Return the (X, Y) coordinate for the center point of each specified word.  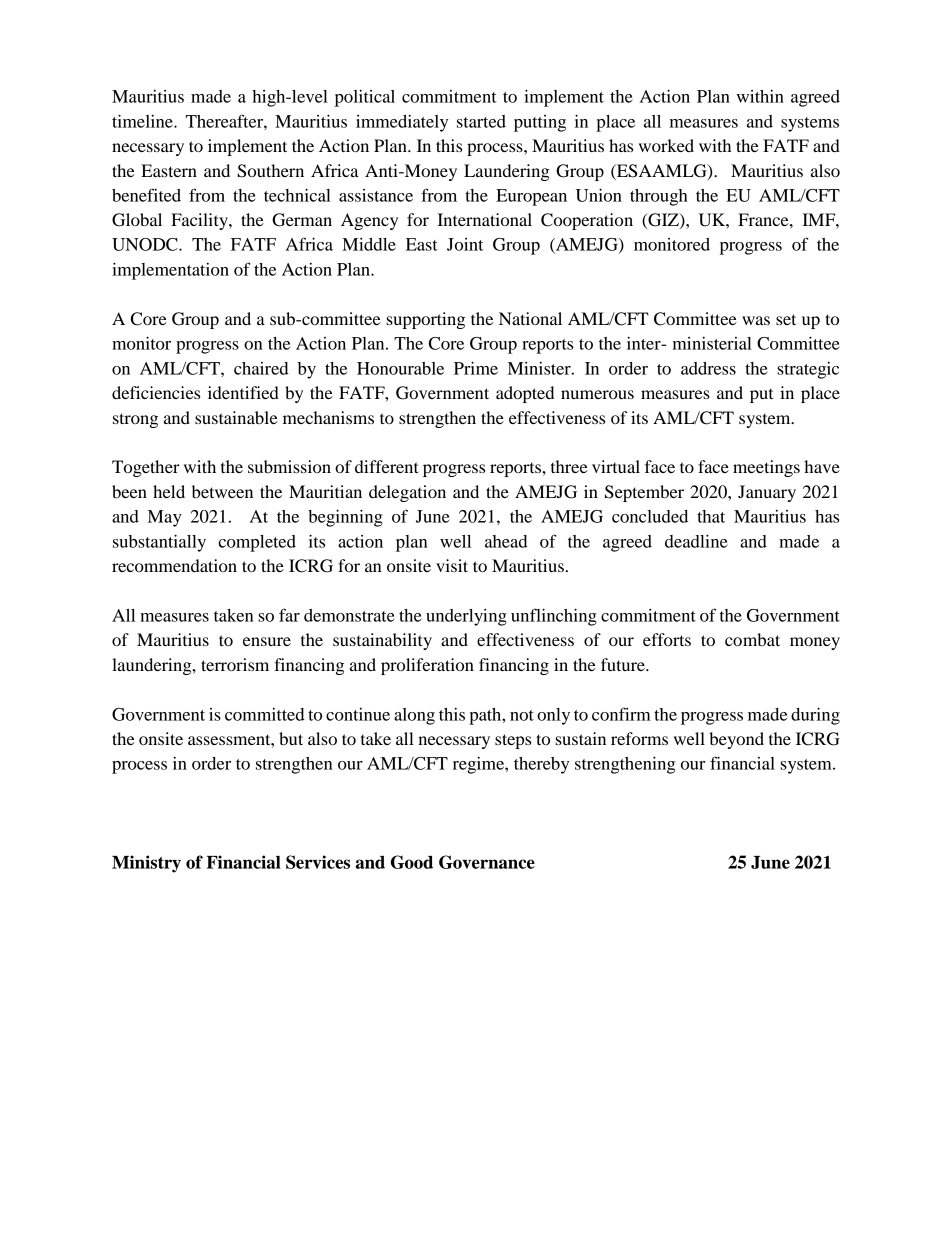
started (481, 121)
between (222, 491)
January (767, 493)
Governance (487, 862)
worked (666, 145)
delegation (407, 493)
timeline (143, 121)
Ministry (146, 864)
